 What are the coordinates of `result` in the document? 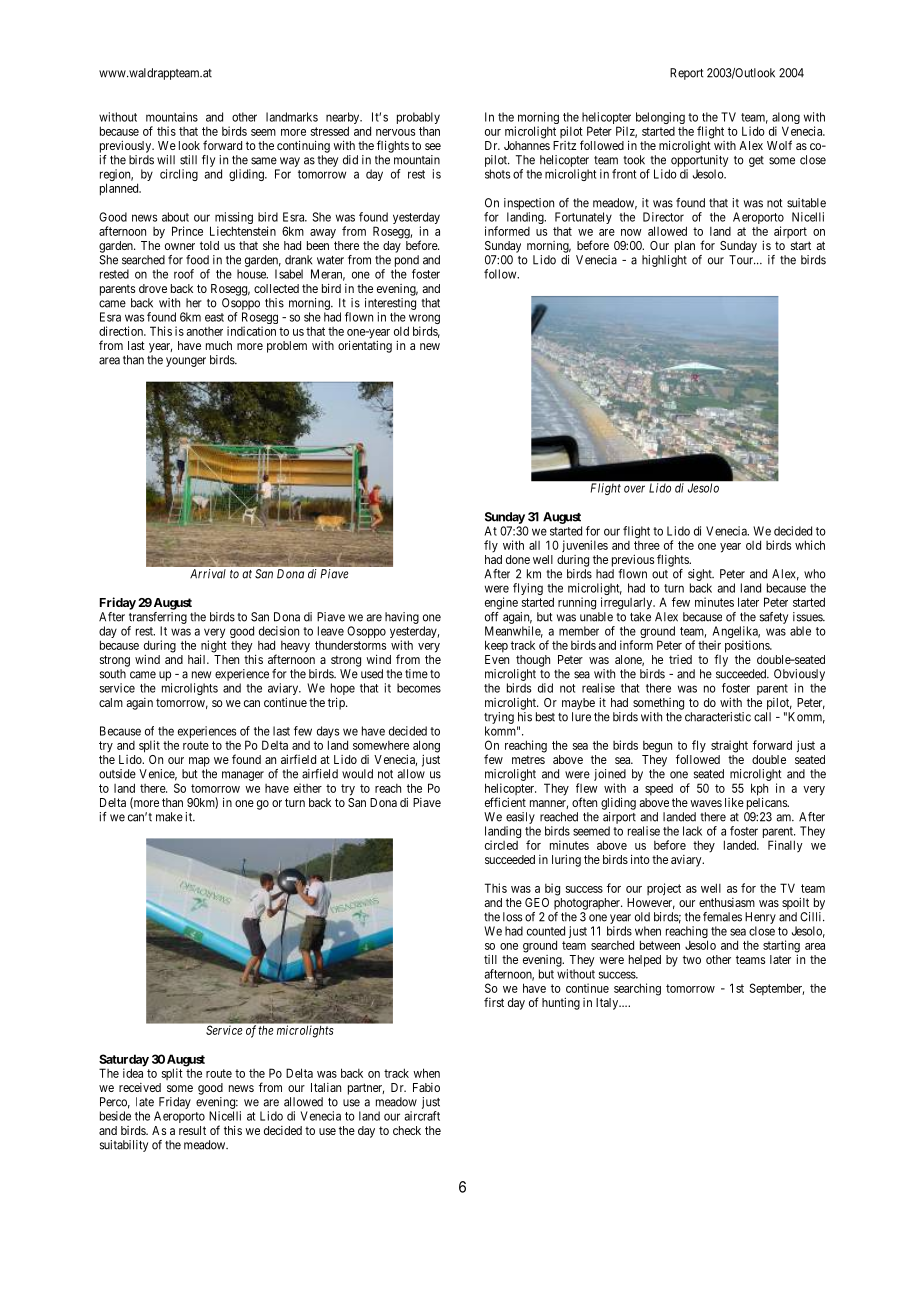 It's located at (192, 1130).
